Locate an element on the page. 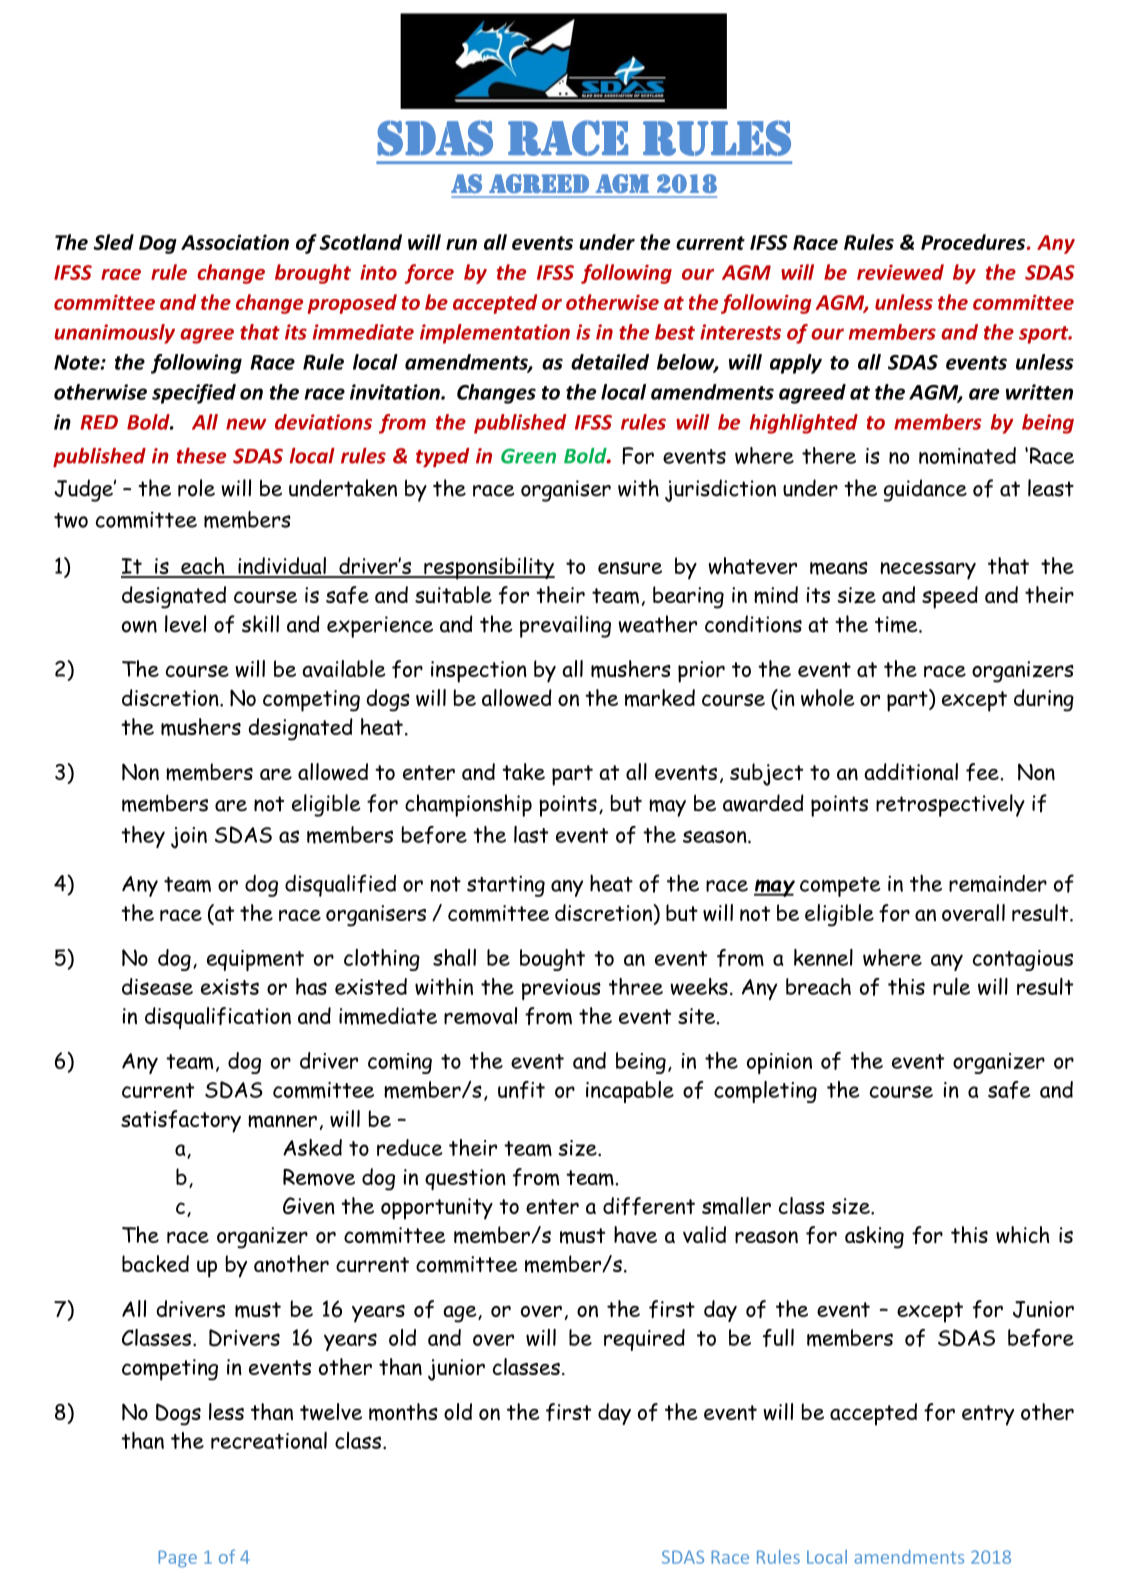 This image has height=1595, width=1128. level is located at coordinates (185, 624).
